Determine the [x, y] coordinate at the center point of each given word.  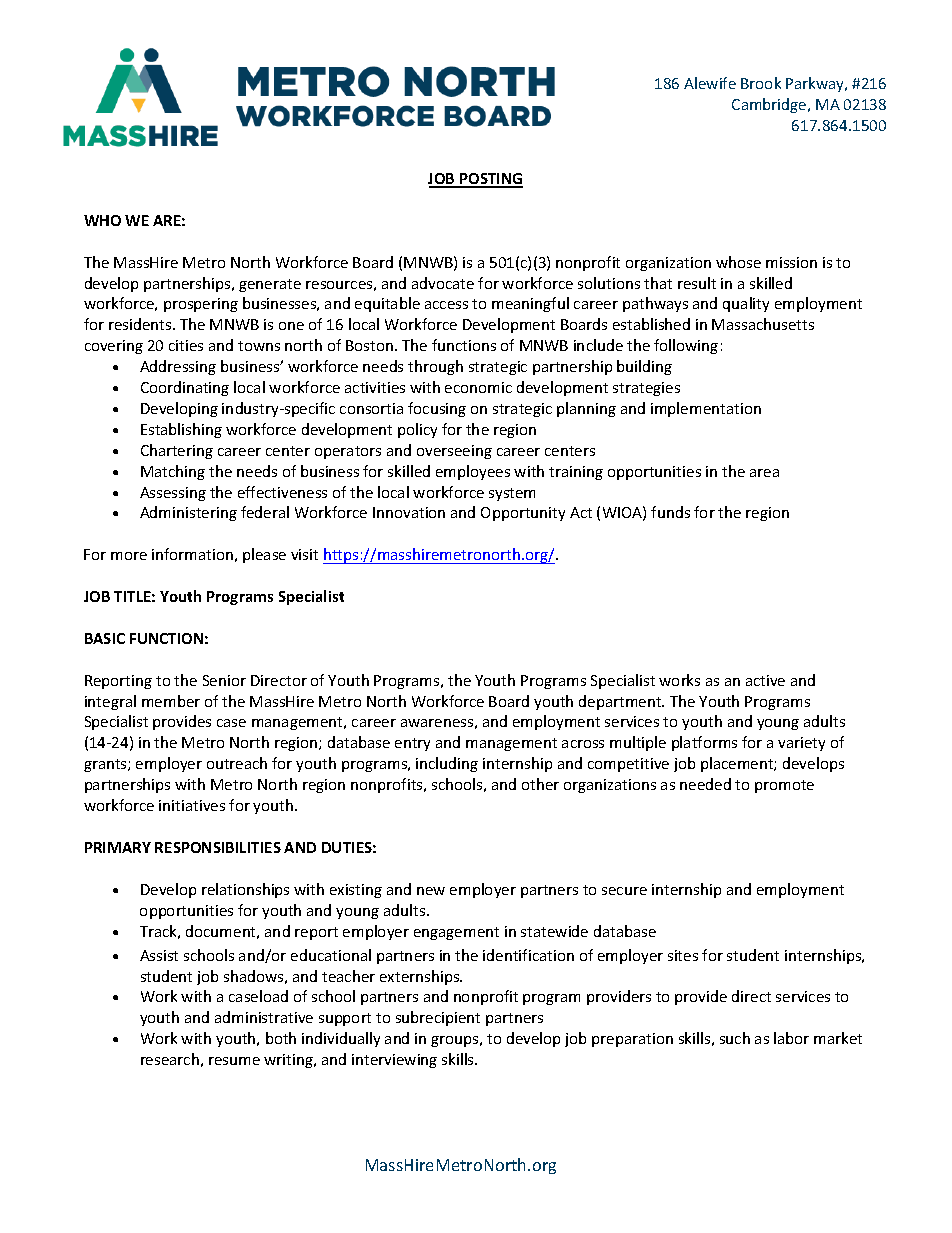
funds [670, 512]
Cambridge [770, 105]
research [170, 1059]
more [129, 556]
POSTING [490, 180]
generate [270, 285]
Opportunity [523, 514]
